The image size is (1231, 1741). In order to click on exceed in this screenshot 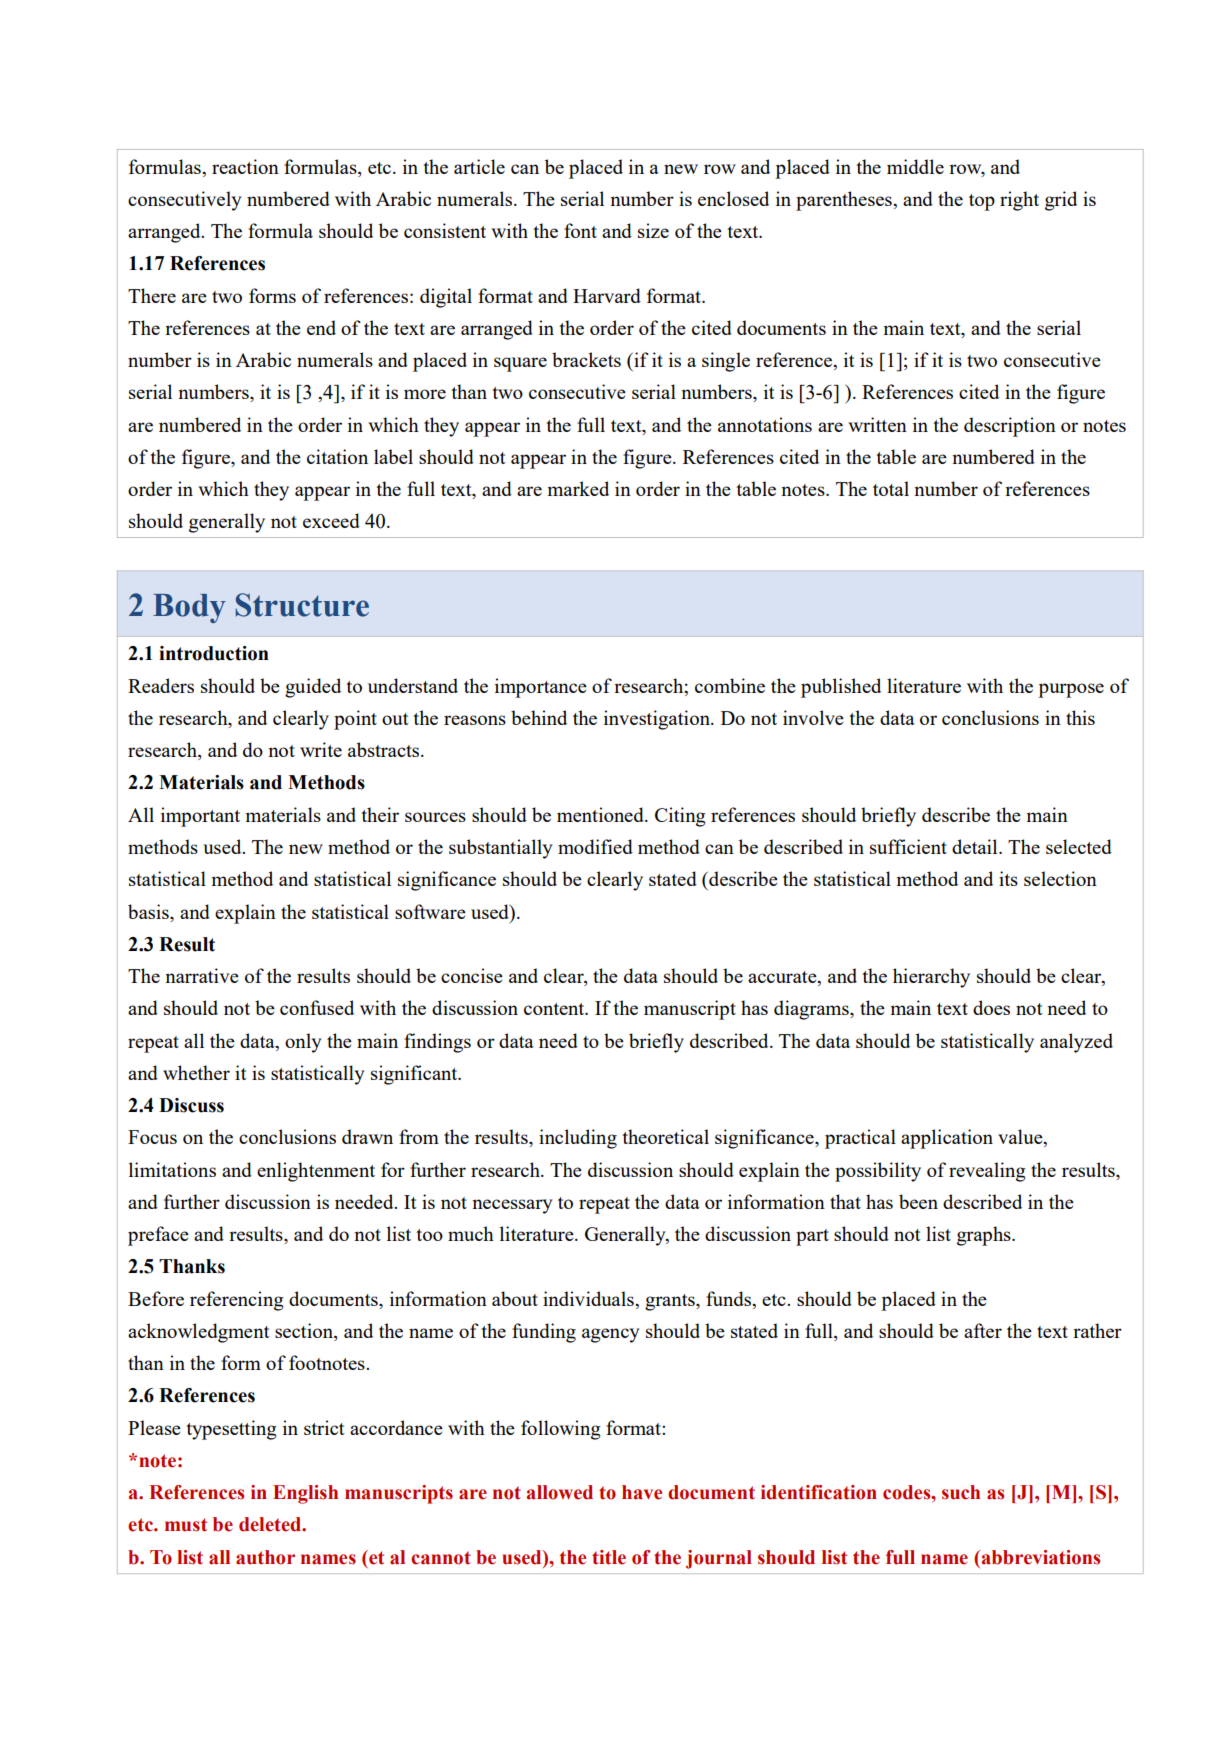, I will do `click(331, 520)`.
